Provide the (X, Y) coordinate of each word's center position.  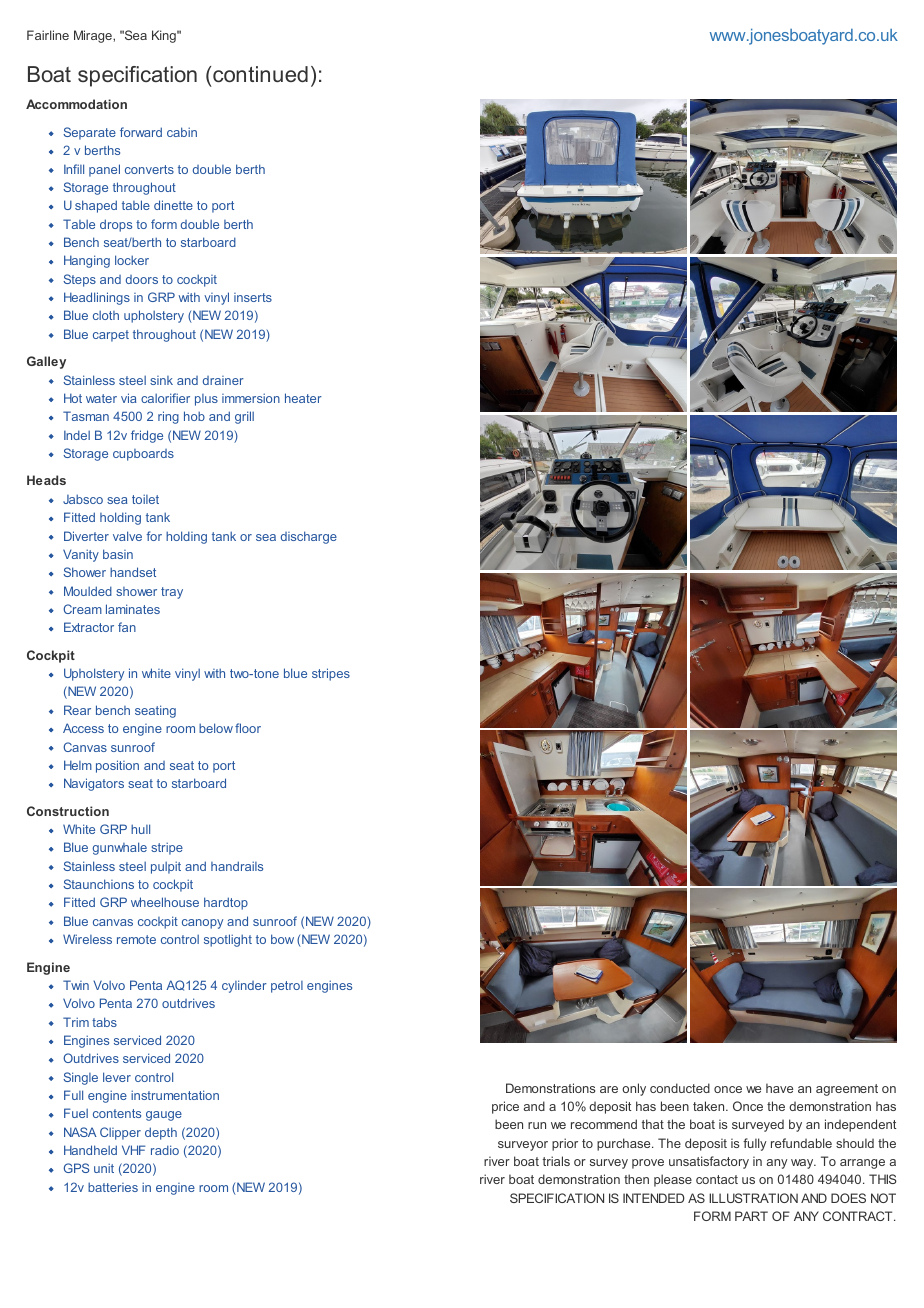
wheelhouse (165, 902)
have (779, 1088)
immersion (251, 398)
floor (248, 728)
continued (260, 74)
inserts (253, 297)
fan (127, 627)
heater (303, 398)
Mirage (94, 36)
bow (282, 939)
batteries (113, 1187)
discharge (309, 537)
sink (161, 380)
